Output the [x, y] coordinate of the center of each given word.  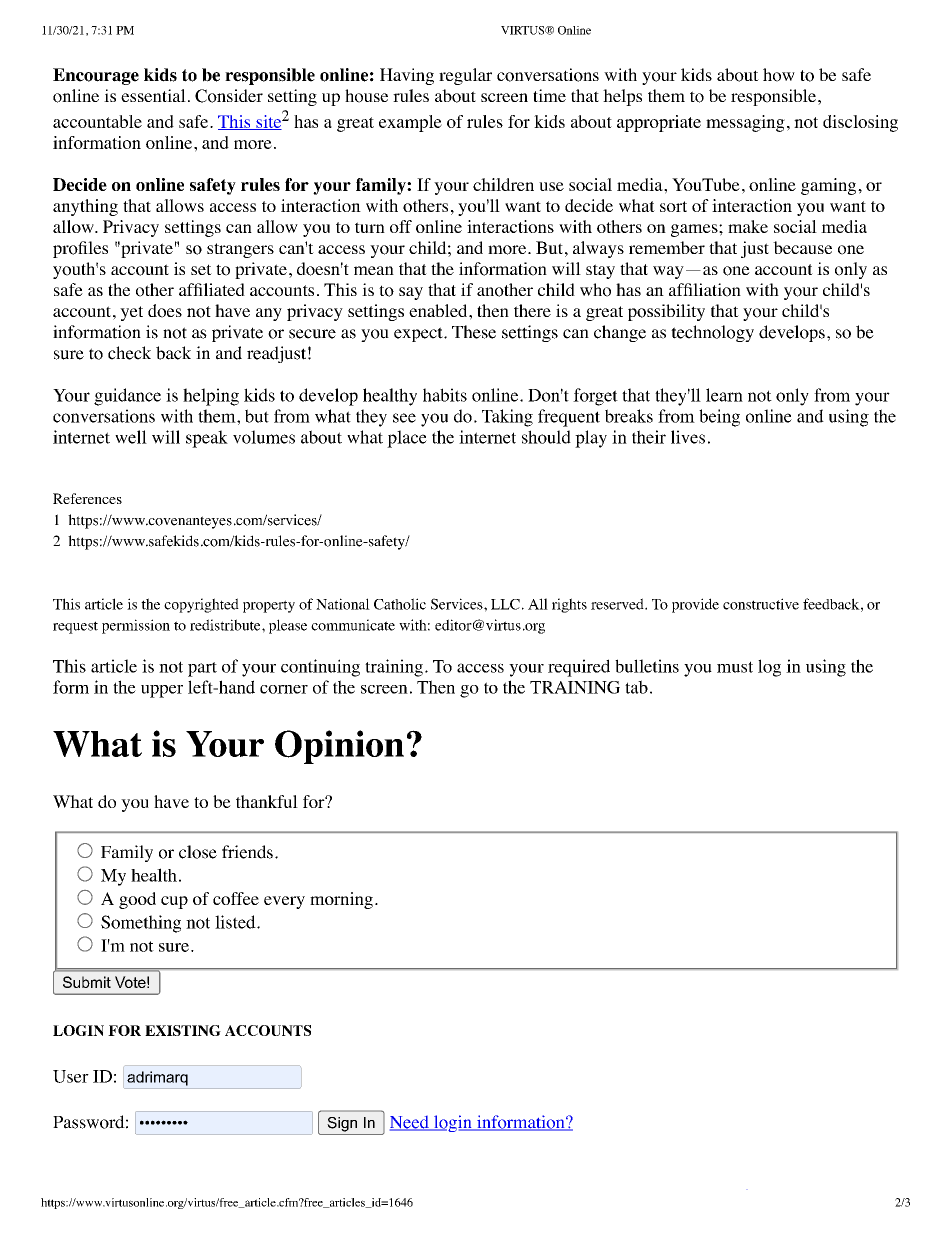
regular [465, 76]
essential [153, 95]
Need [410, 1123]
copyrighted [201, 605]
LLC [505, 604]
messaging [745, 123]
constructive [761, 604]
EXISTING [183, 1030]
